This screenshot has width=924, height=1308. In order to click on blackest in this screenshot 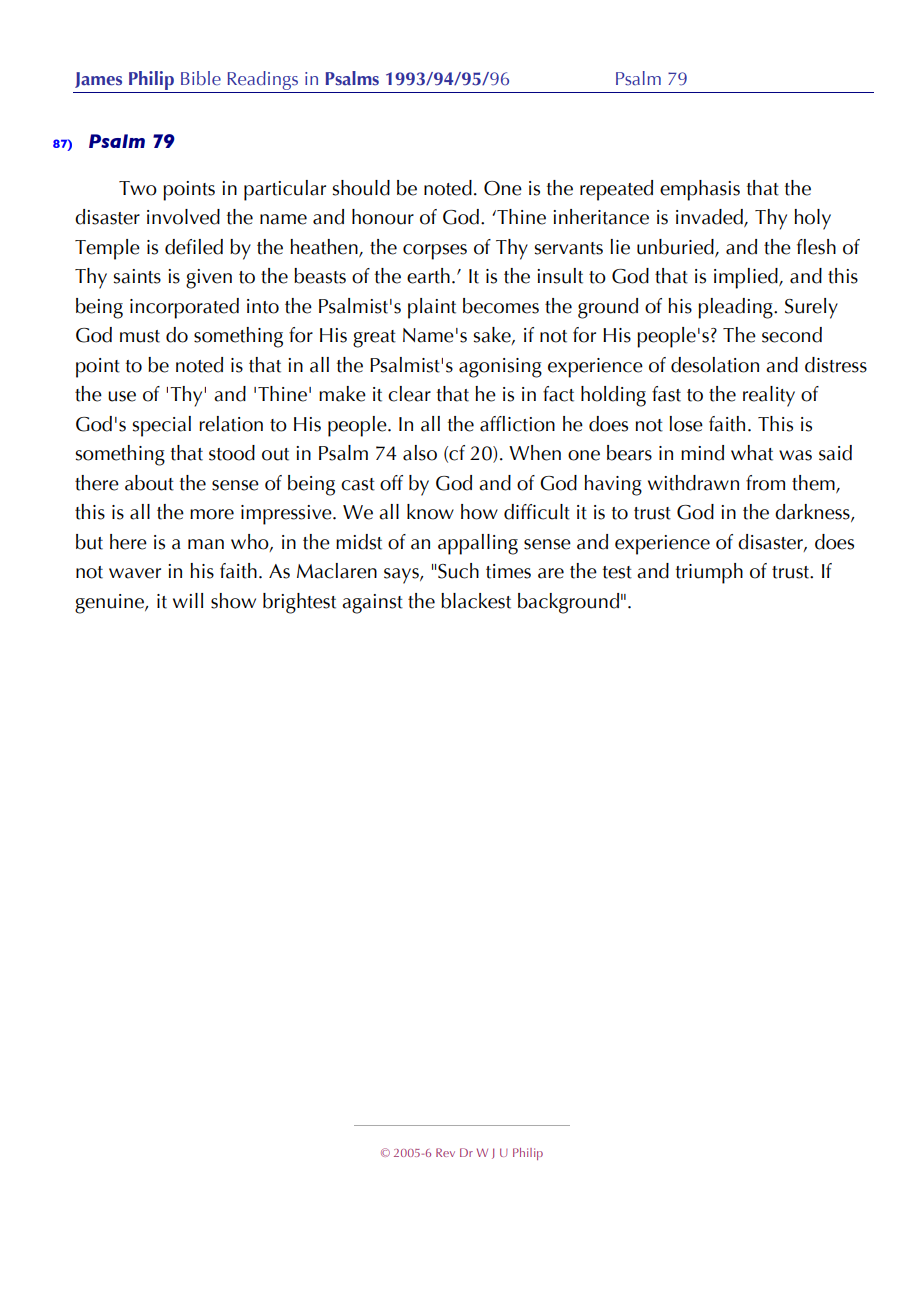, I will do `click(476, 601)`.
